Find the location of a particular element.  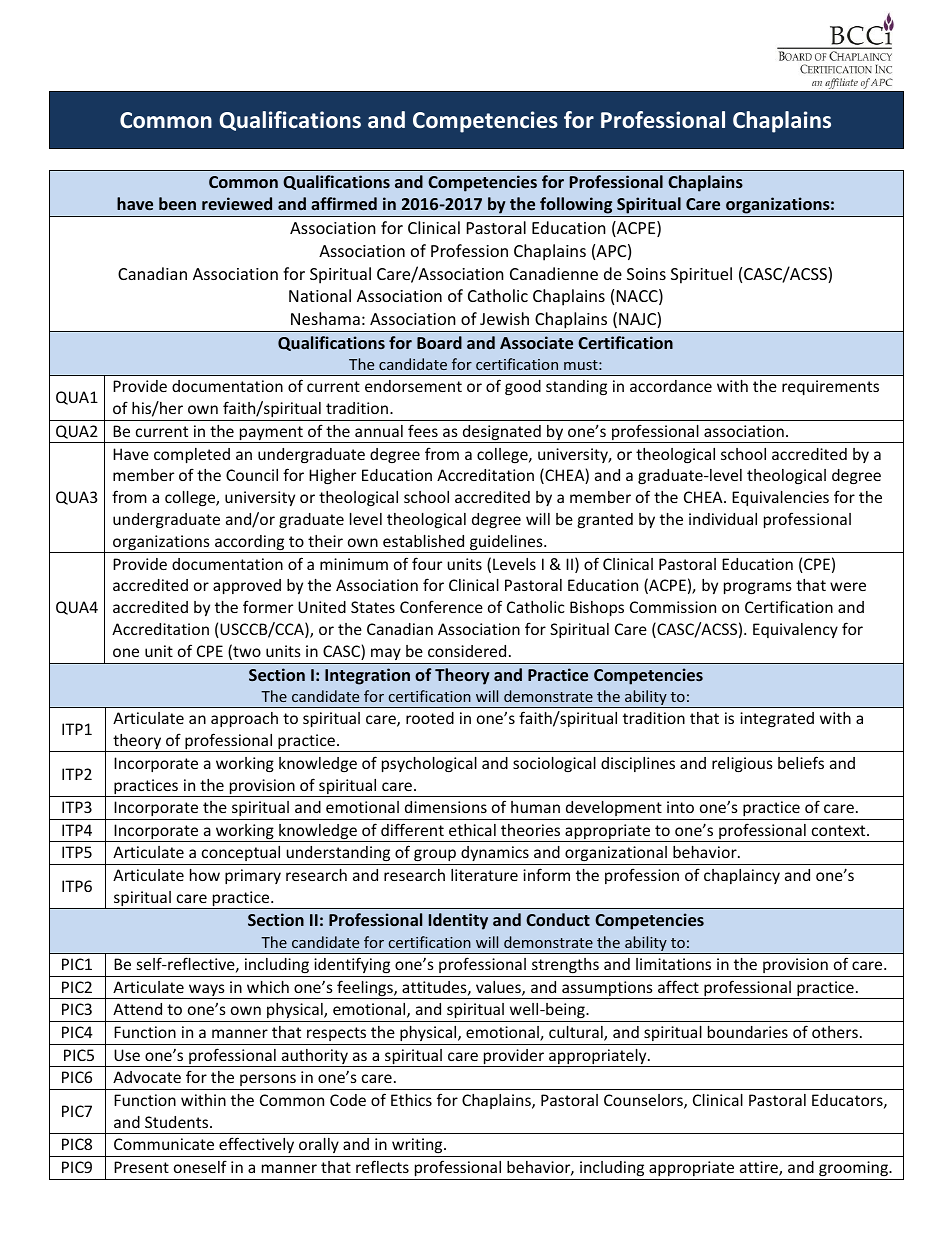

effectively is located at coordinates (256, 1145).
